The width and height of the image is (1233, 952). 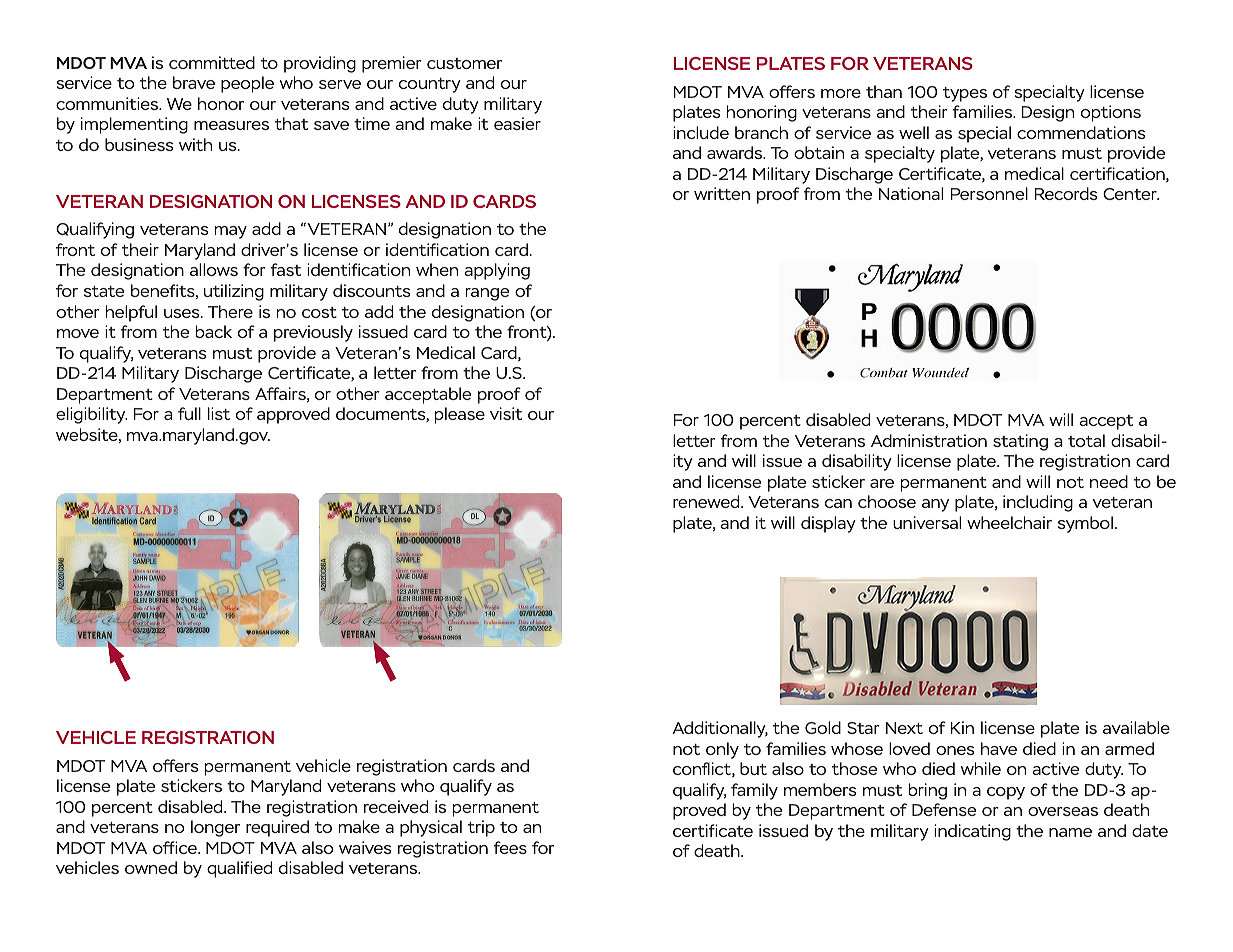 What do you see at coordinates (1020, 442) in the image?
I see `stating` at bounding box center [1020, 442].
